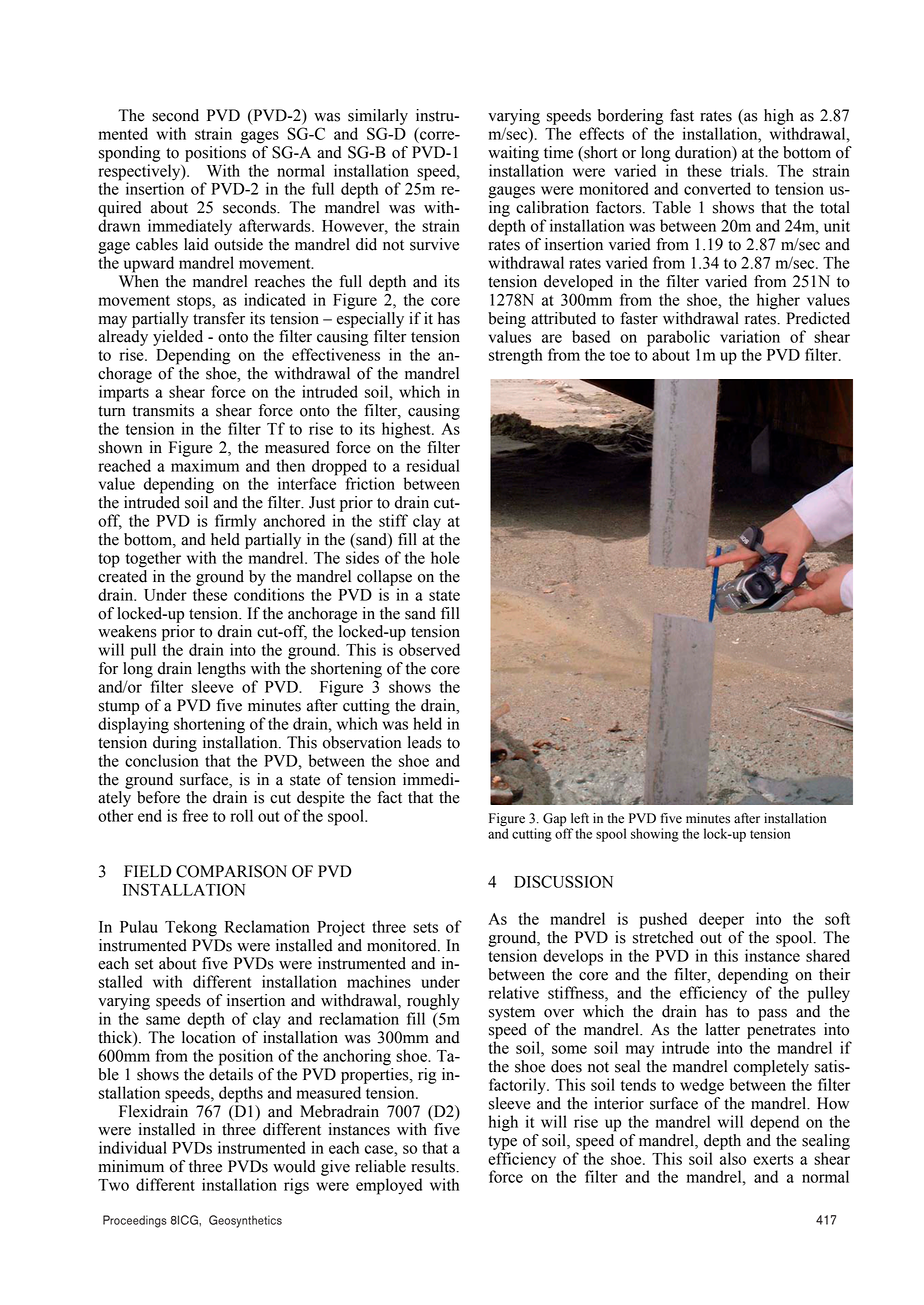 The image size is (924, 1305). Describe the element at coordinates (195, 815) in the document. I see `free` at that location.
